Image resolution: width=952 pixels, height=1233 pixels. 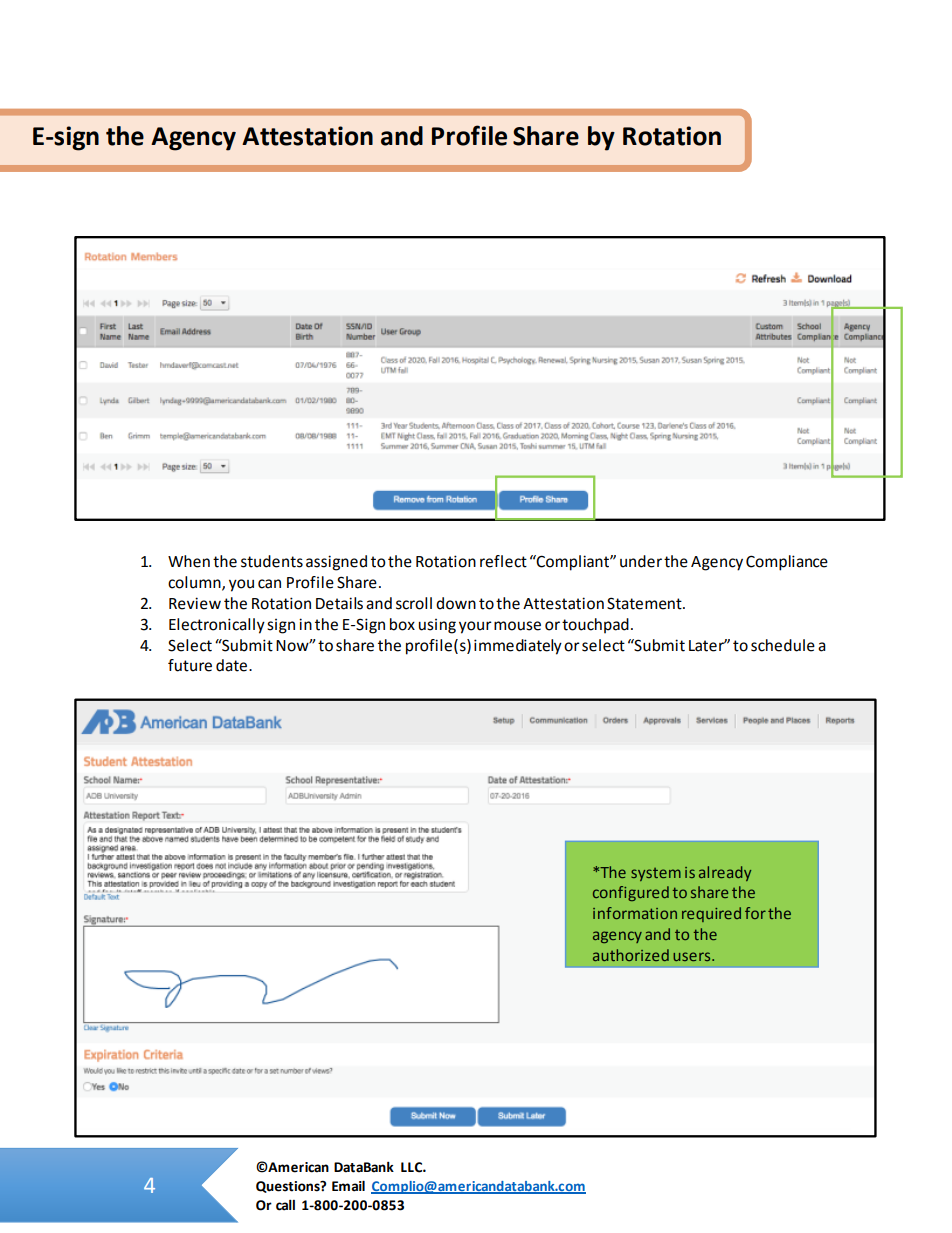 I want to click on reflect, so click(x=503, y=561).
